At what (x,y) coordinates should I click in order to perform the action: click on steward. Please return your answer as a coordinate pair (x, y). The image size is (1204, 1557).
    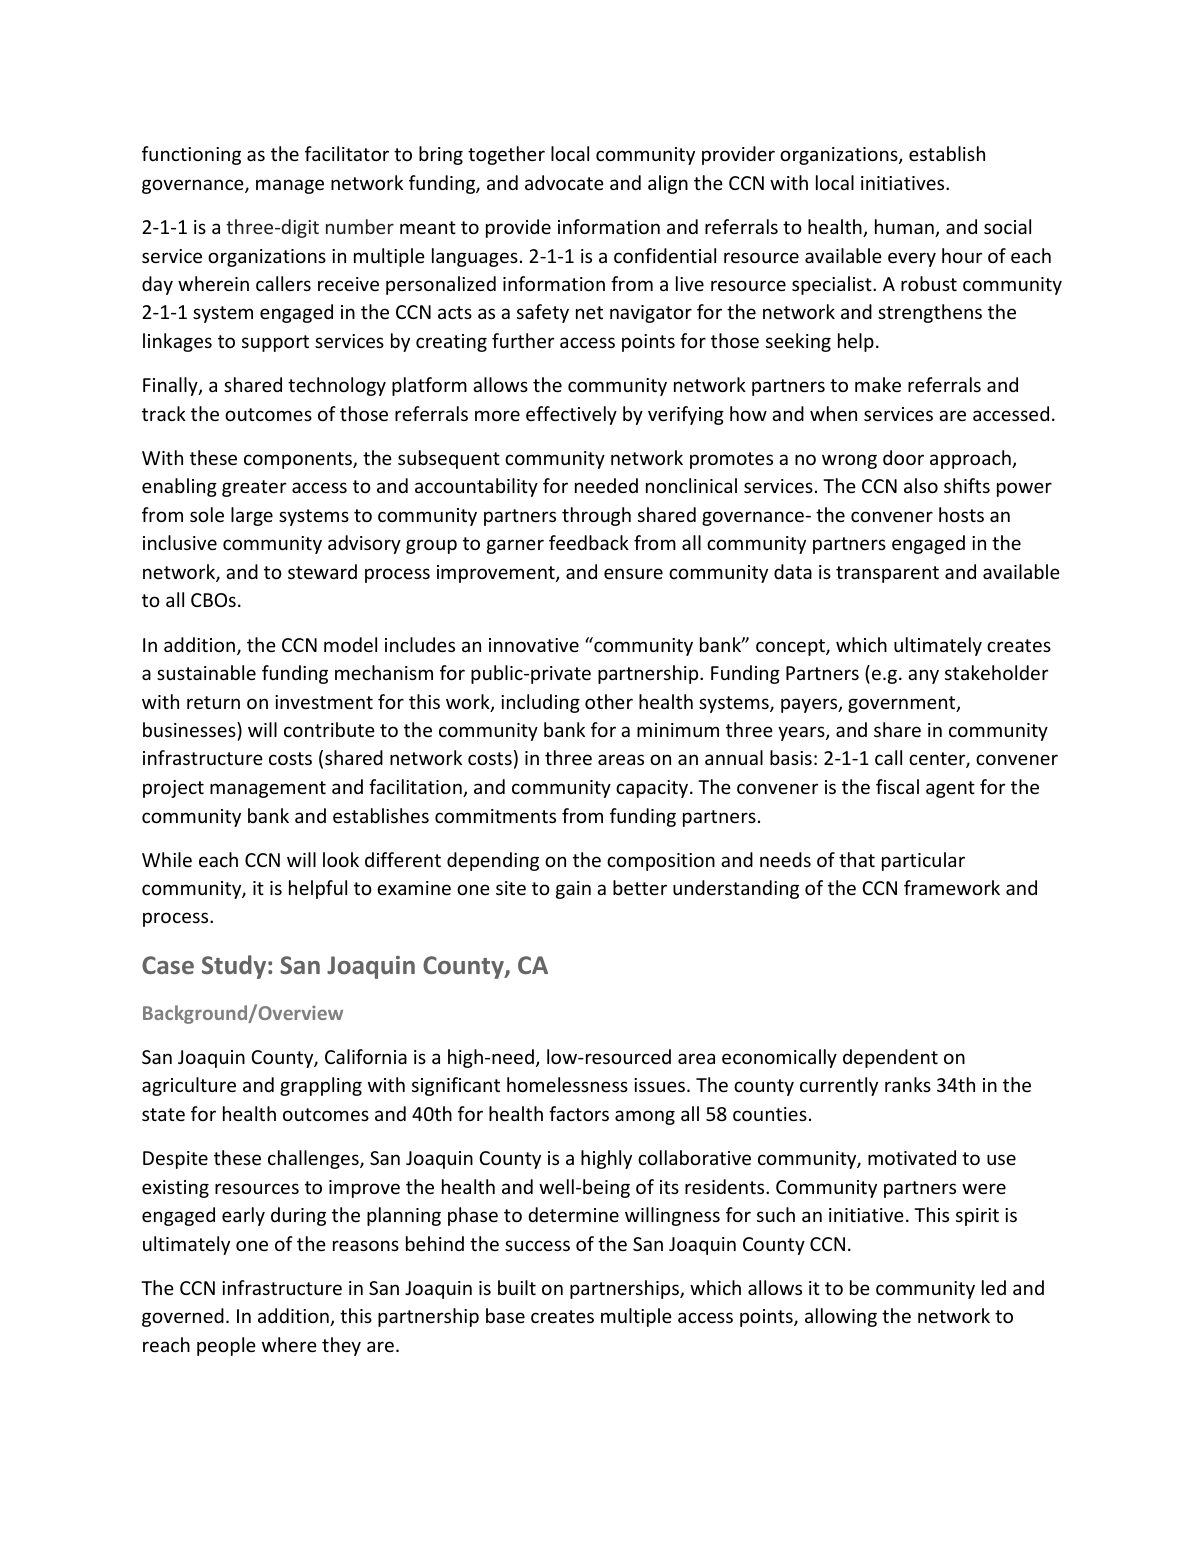
    Looking at the image, I should click on (322, 571).
